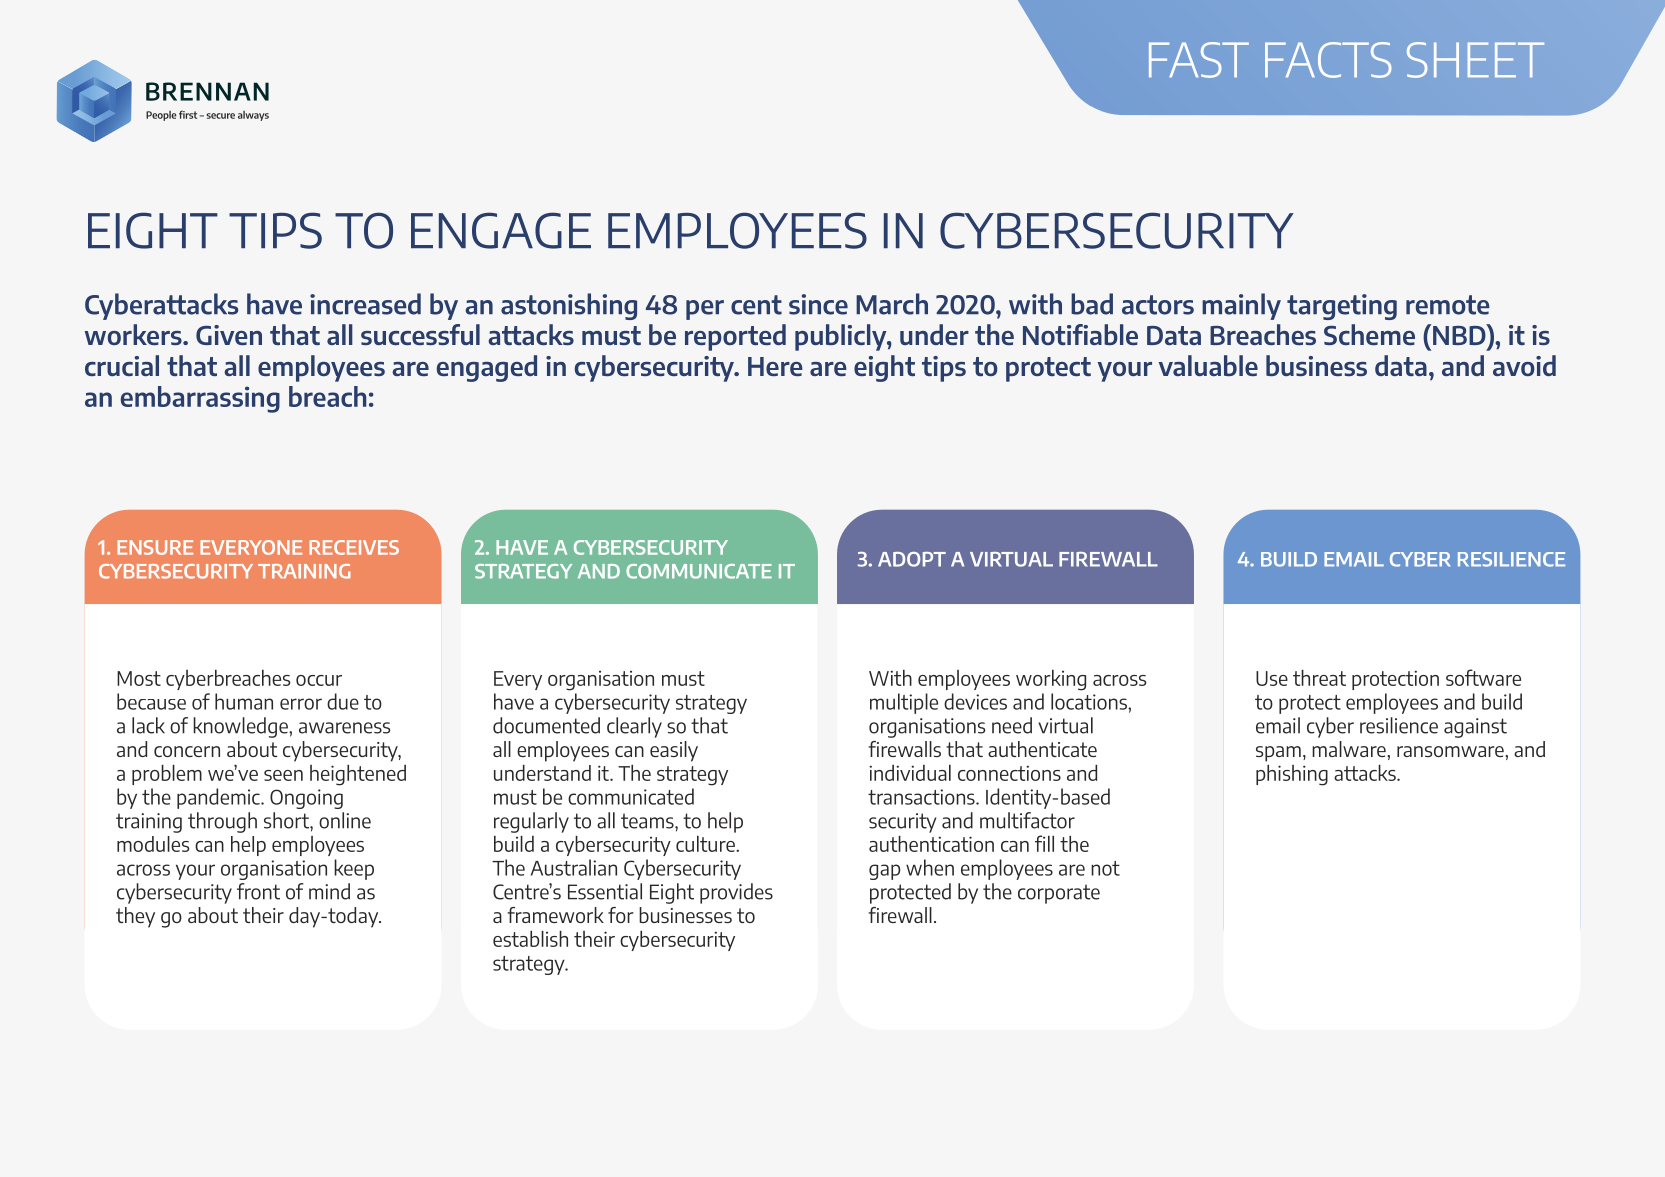  Describe the element at coordinates (229, 335) in the screenshot. I see `Given` at that location.
